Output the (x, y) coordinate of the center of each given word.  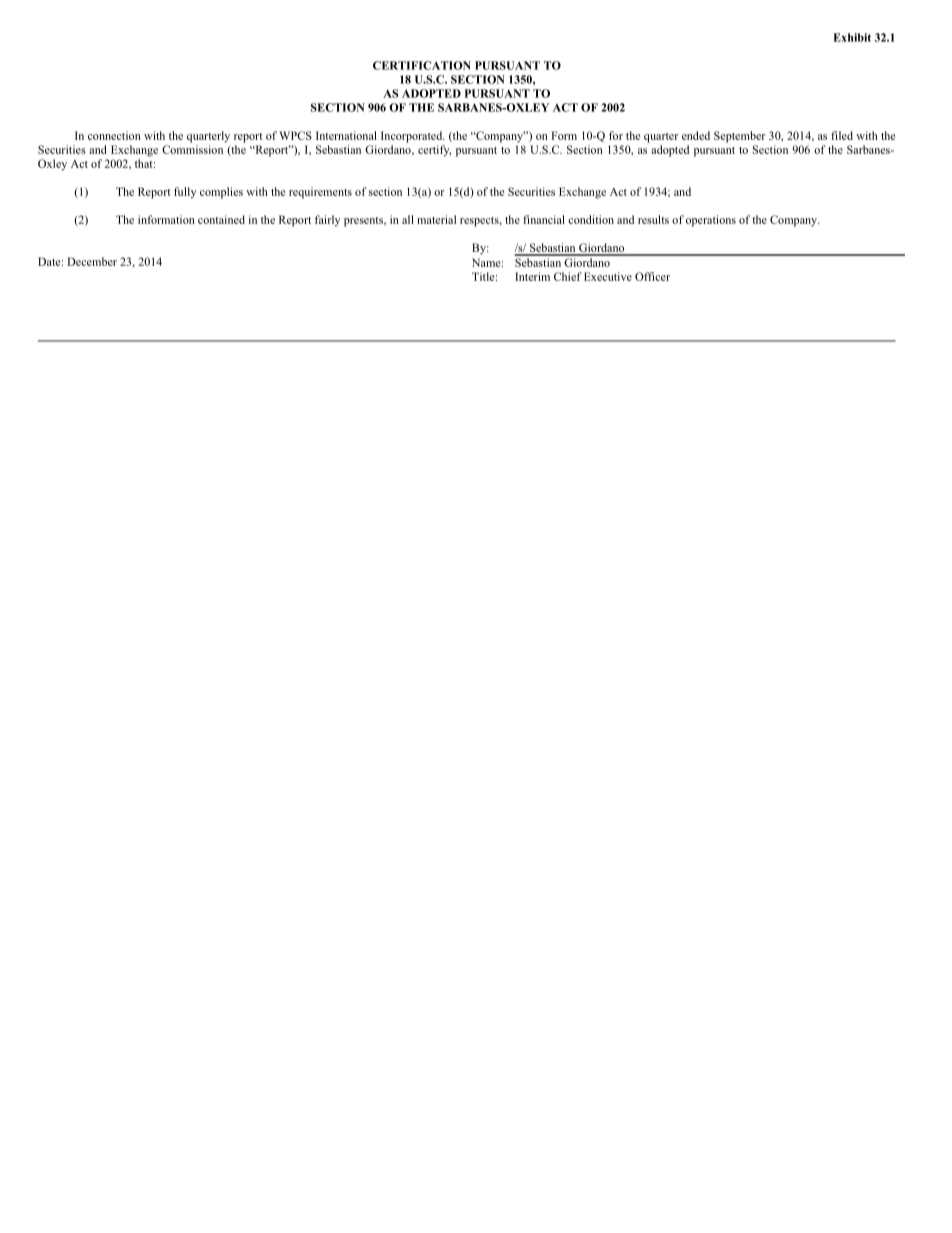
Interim (532, 276)
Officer (652, 276)
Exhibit (852, 37)
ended (696, 135)
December (92, 261)
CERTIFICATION (422, 65)
